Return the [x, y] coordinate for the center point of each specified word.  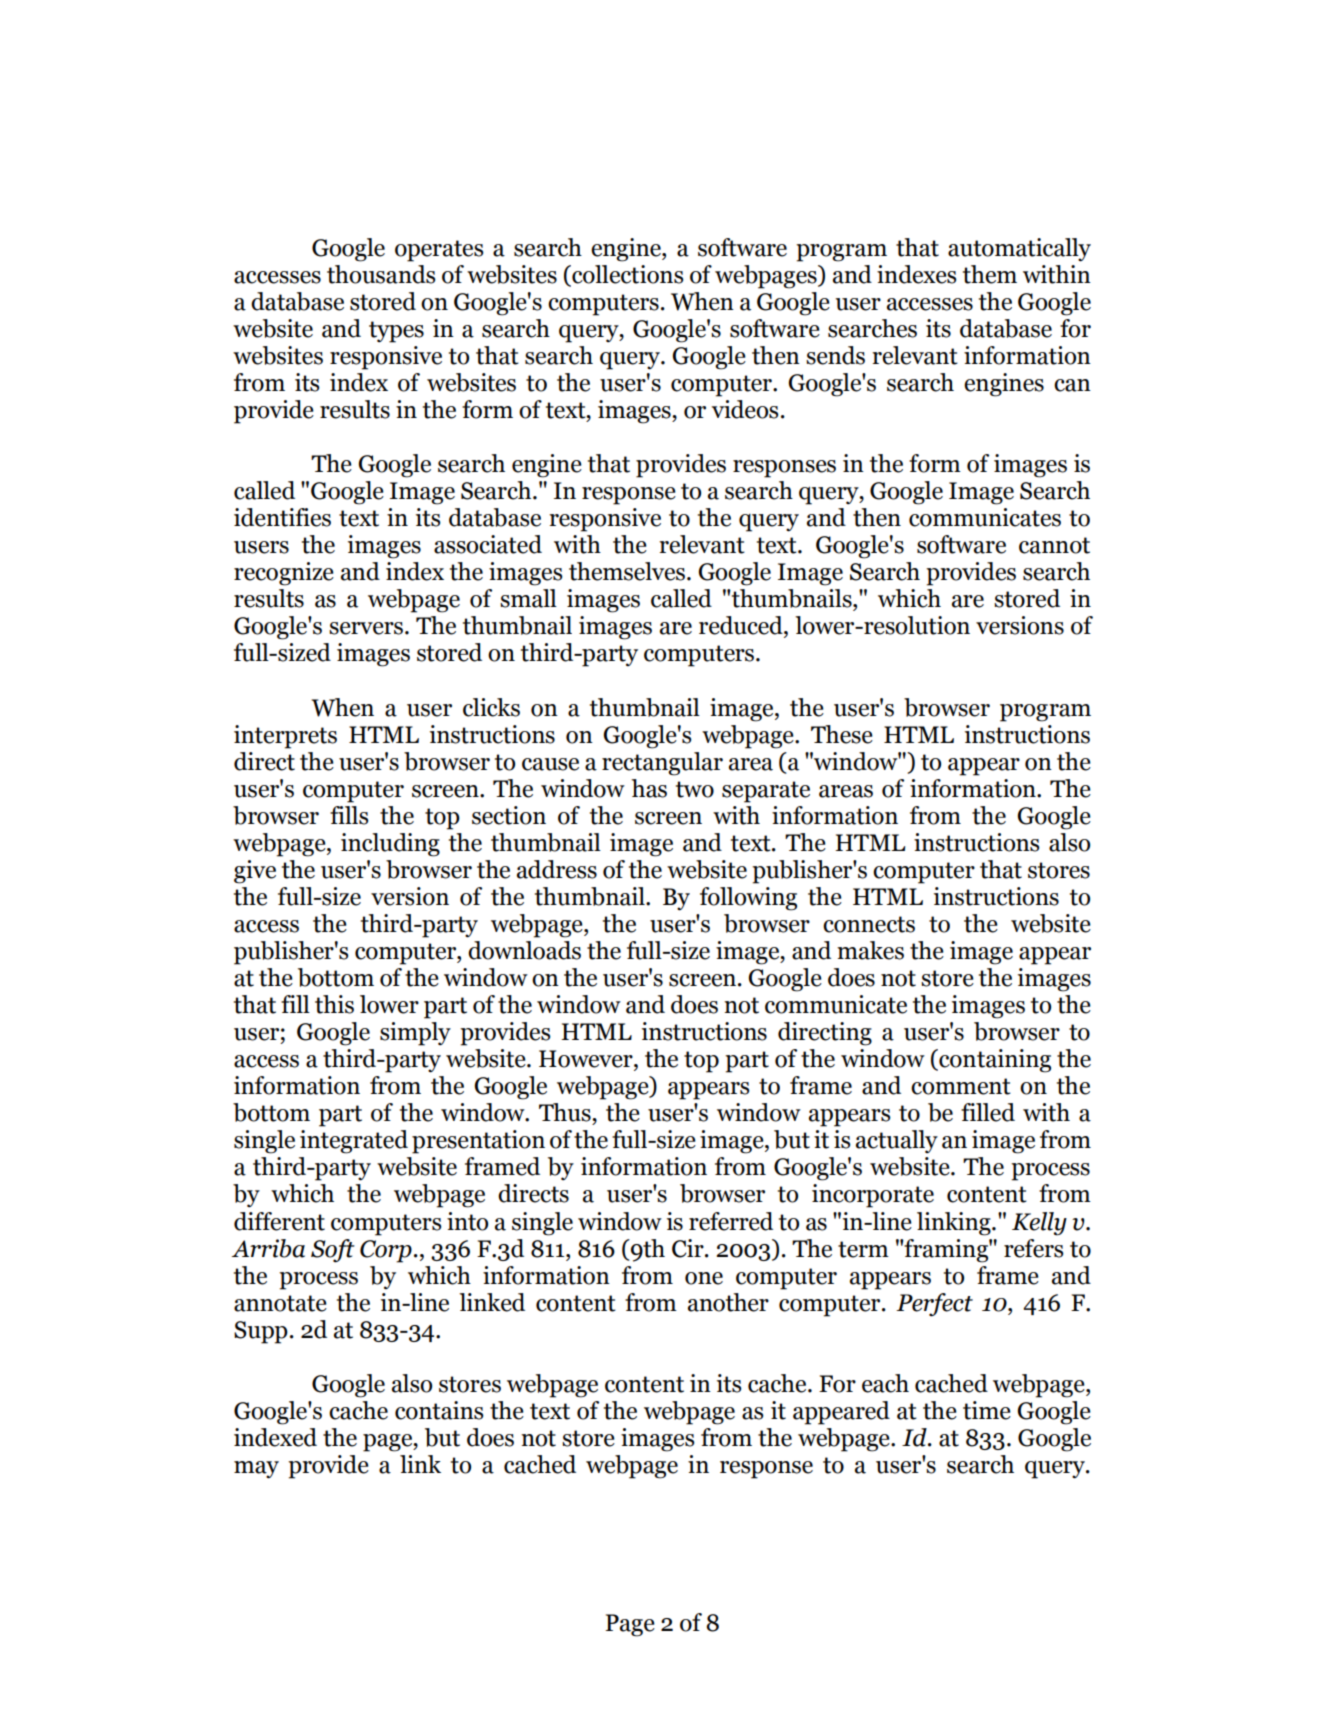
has [649, 788]
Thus [566, 1112]
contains [439, 1410]
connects [869, 924]
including [390, 845]
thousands [381, 274]
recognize [284, 574]
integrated [354, 1142]
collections [627, 274]
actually [897, 1141]
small [528, 598]
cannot [1054, 545]
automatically [1019, 250]
